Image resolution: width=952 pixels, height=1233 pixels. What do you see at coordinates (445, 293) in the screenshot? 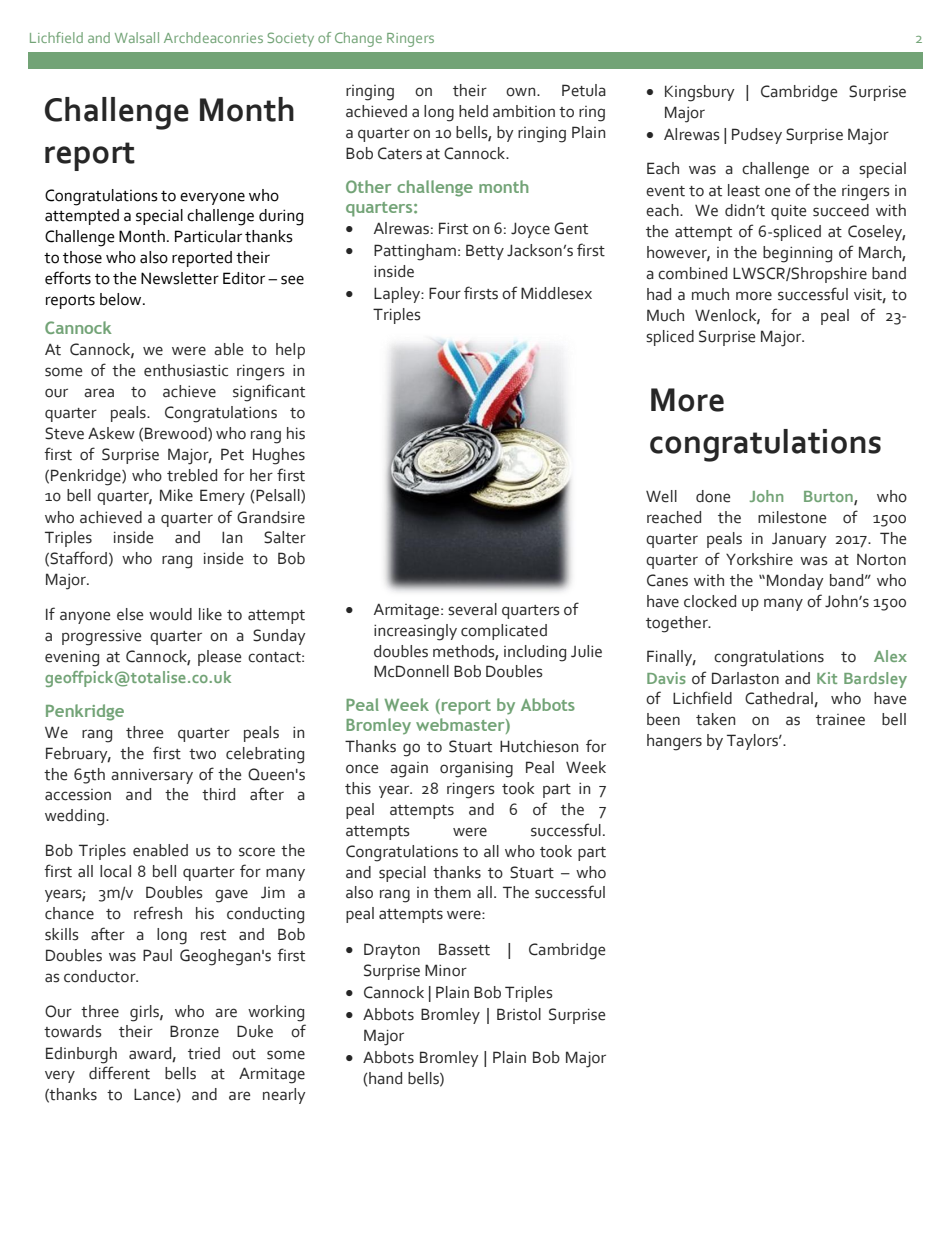
I see `Four` at bounding box center [445, 293].
